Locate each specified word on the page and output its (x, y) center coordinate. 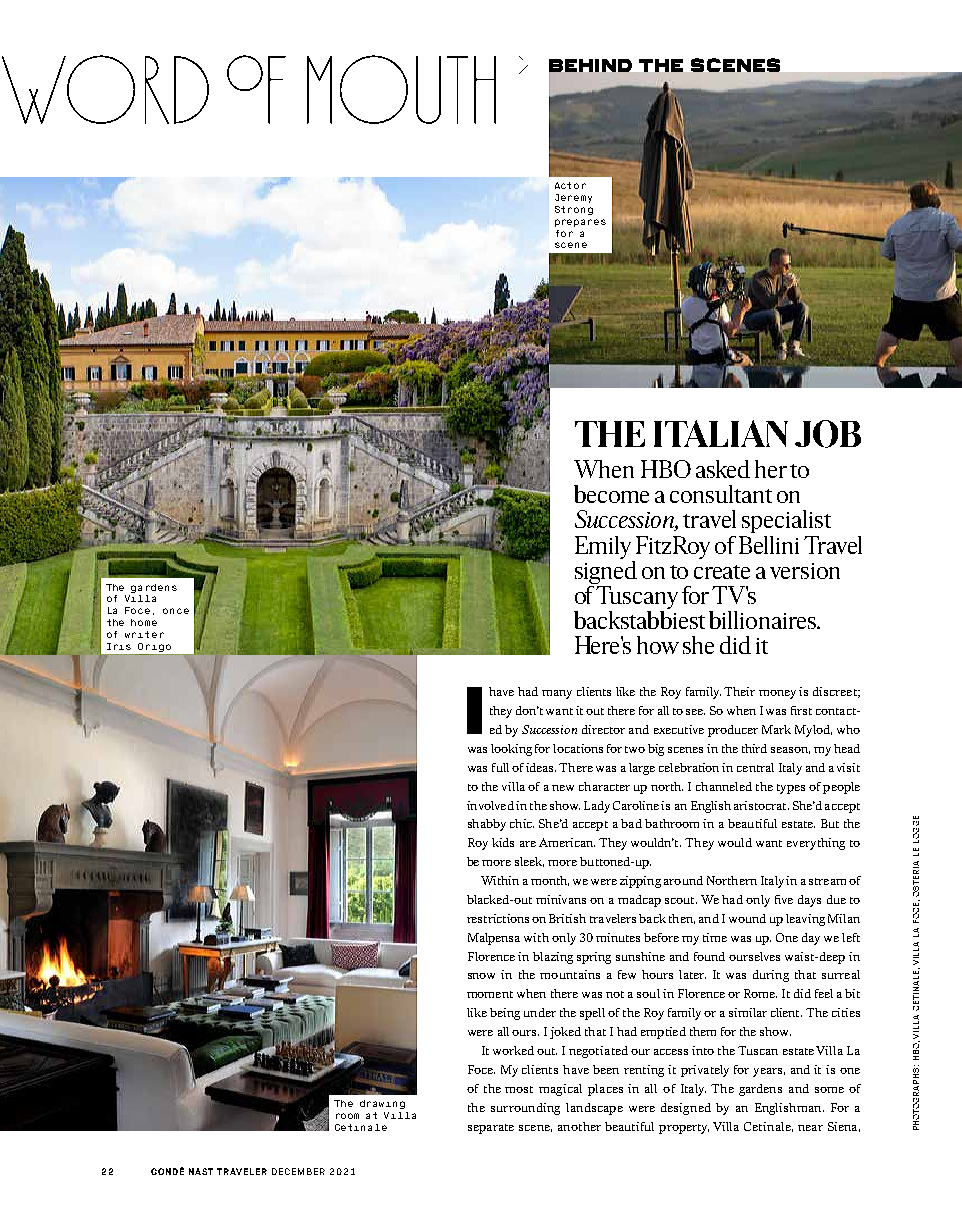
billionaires (763, 620)
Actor (570, 185)
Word (105, 89)
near (810, 1128)
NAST (201, 1171)
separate (491, 1129)
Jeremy (573, 198)
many (557, 694)
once (176, 611)
